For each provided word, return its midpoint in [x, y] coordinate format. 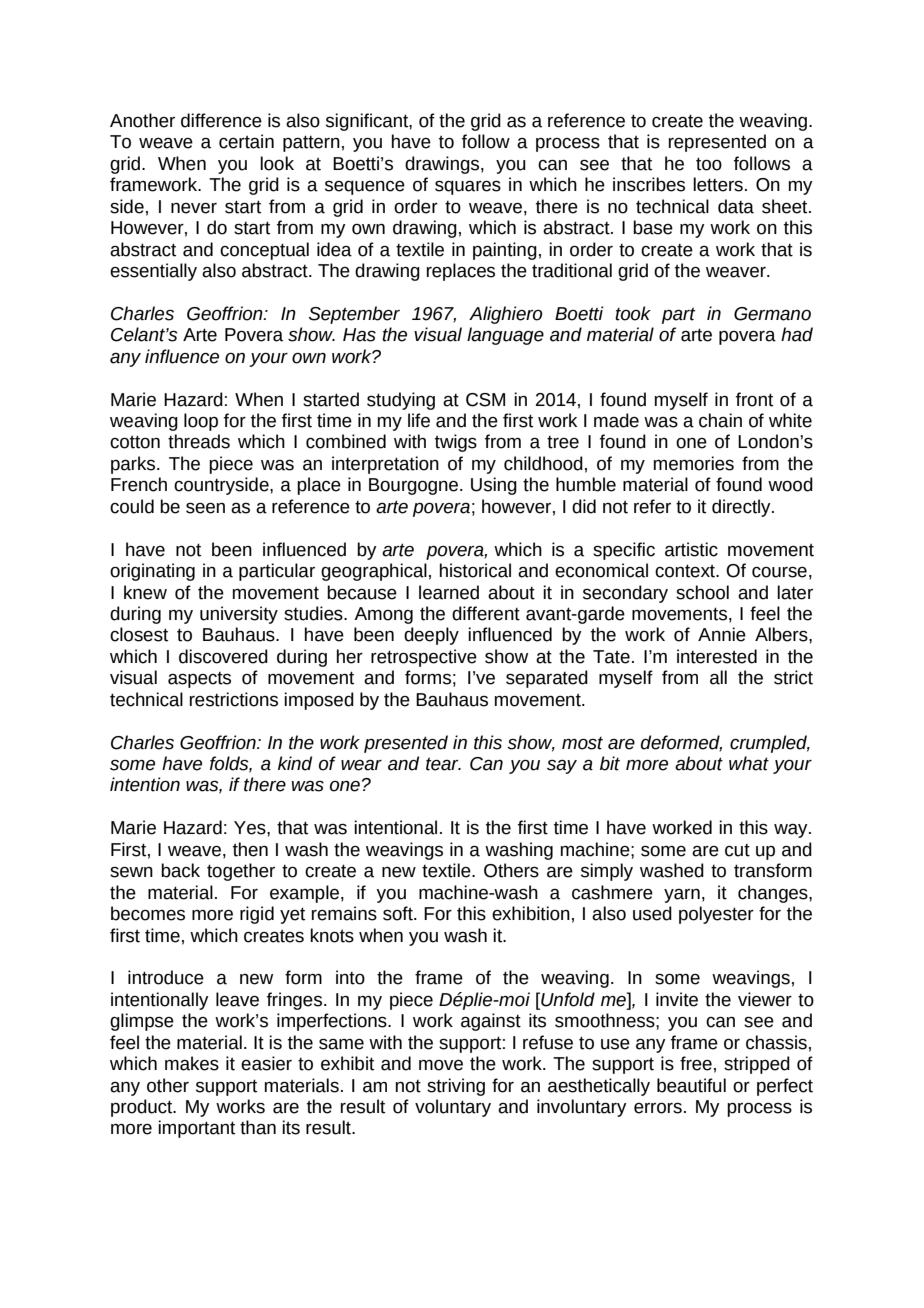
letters [718, 184]
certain [246, 141]
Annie [722, 634]
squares [468, 187]
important [196, 1129]
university [239, 615]
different [486, 613]
